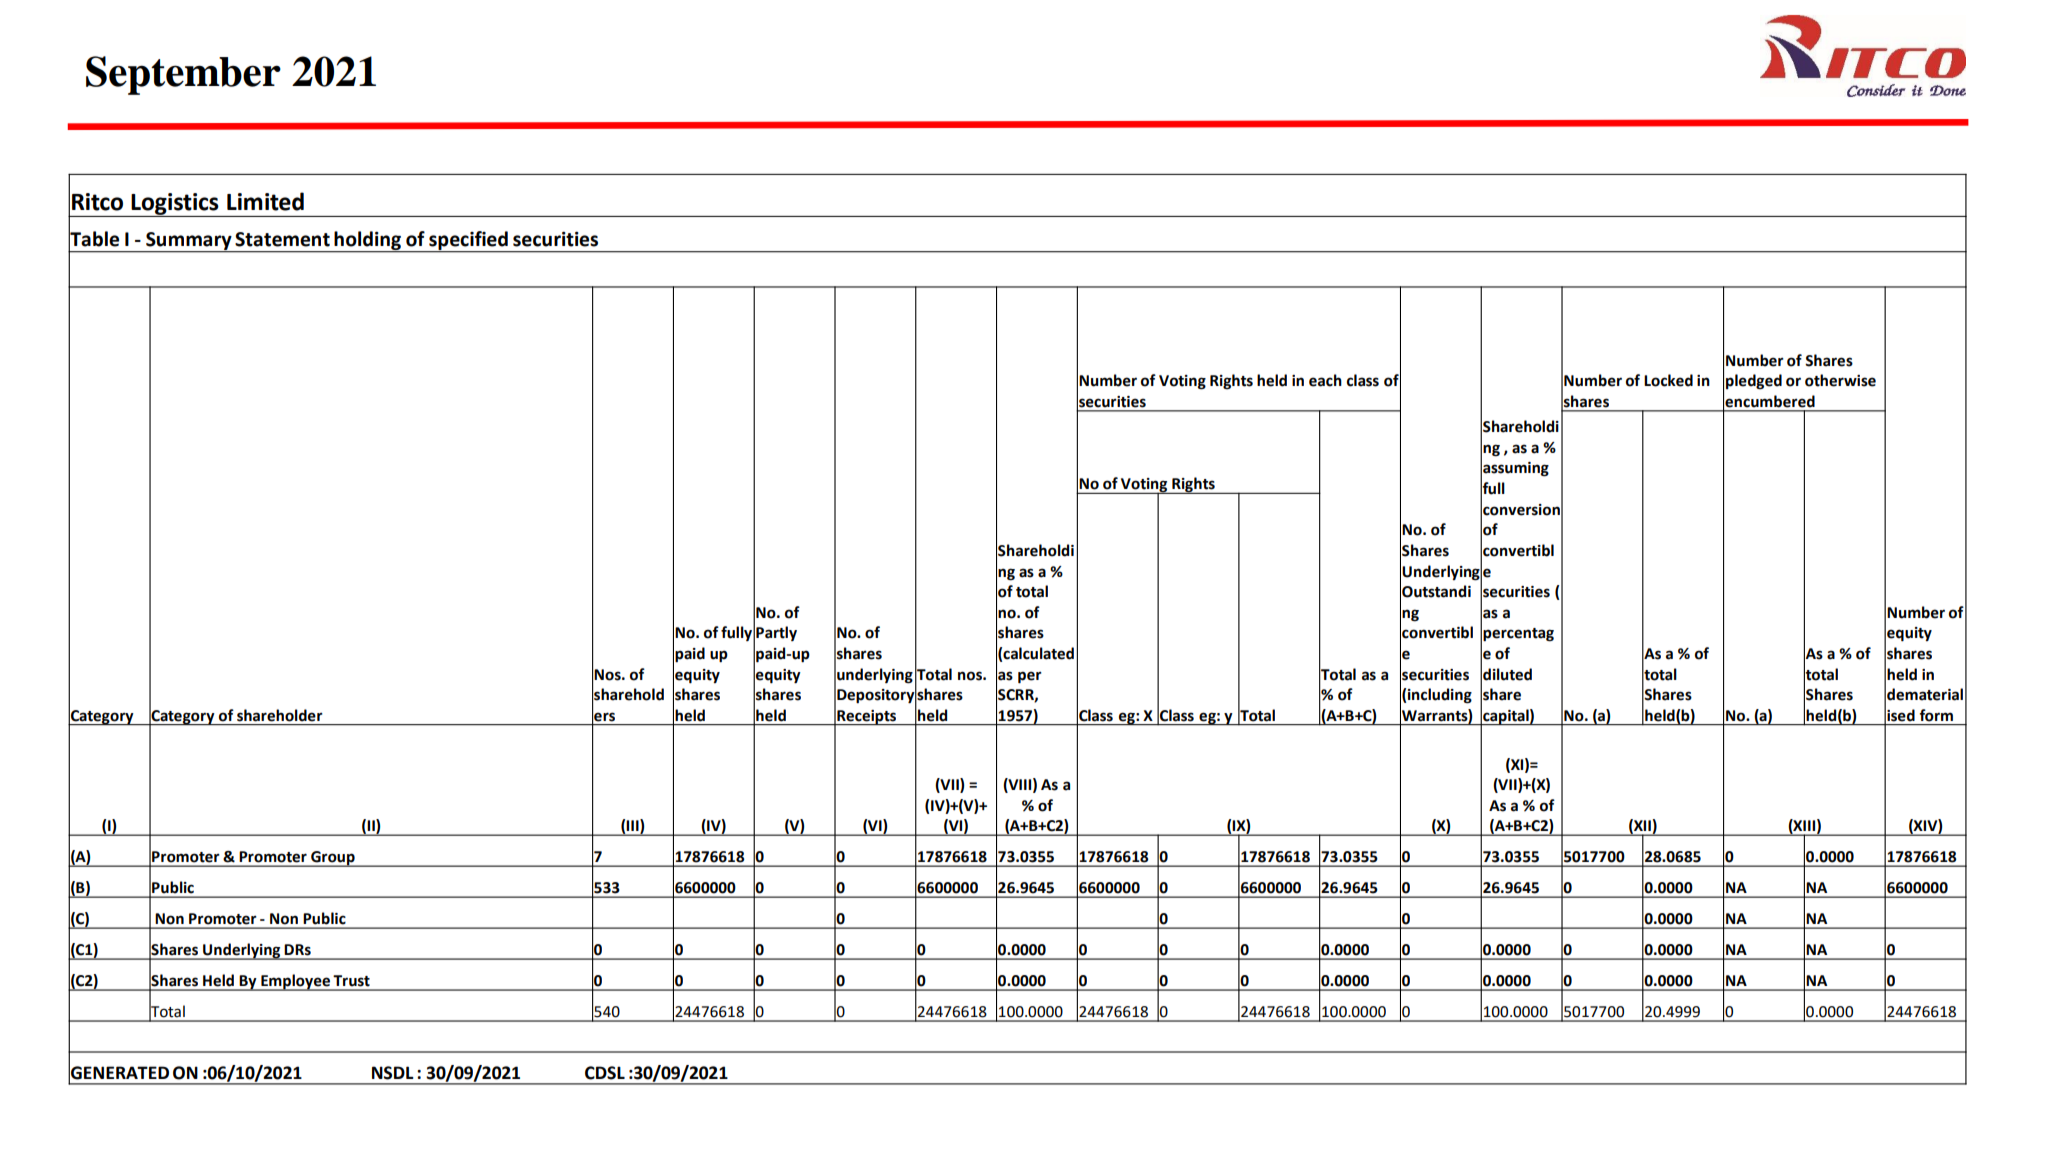  Describe the element at coordinates (1668, 380) in the screenshot. I see `Locked` at that location.
